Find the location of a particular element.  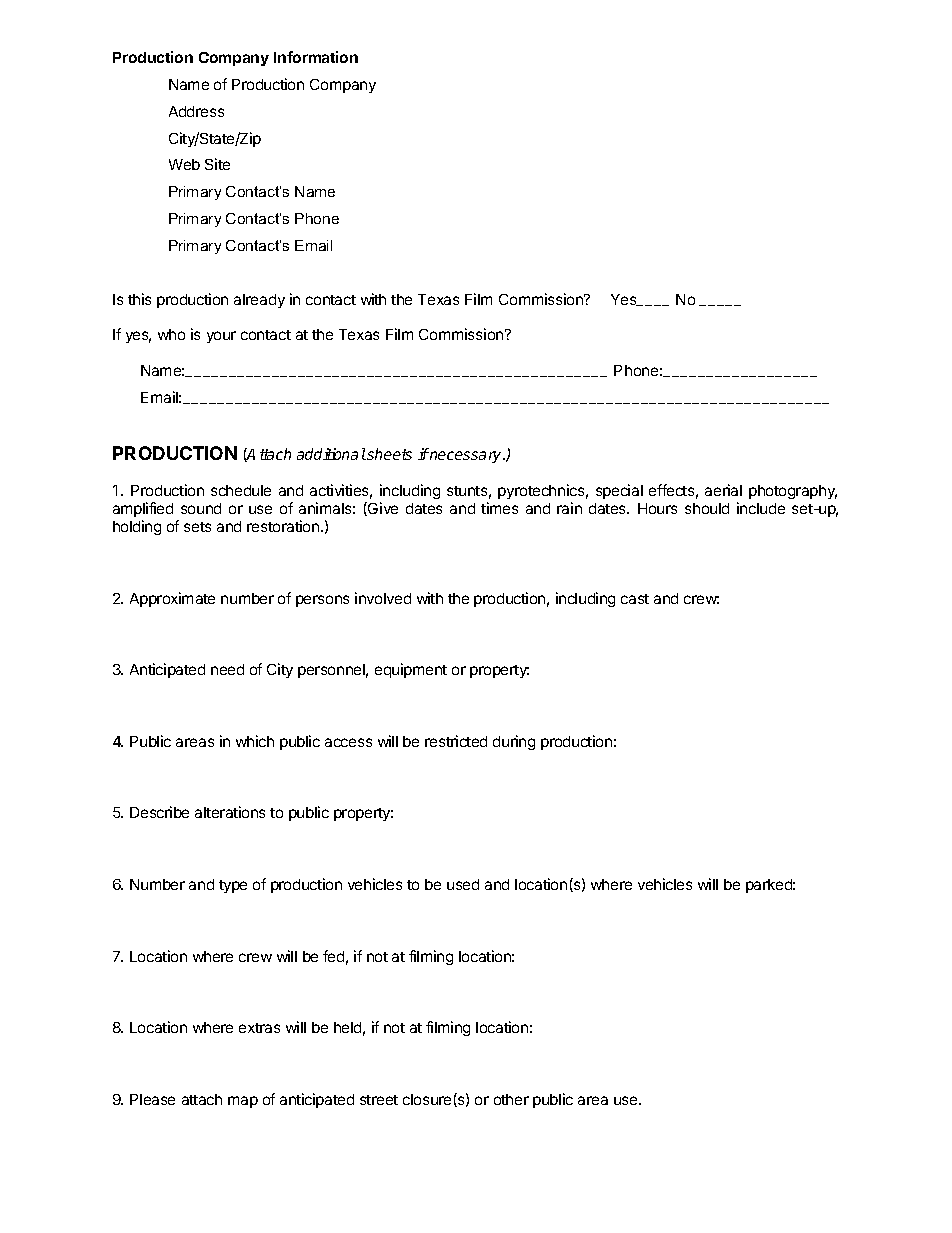

aerial is located at coordinates (723, 490).
